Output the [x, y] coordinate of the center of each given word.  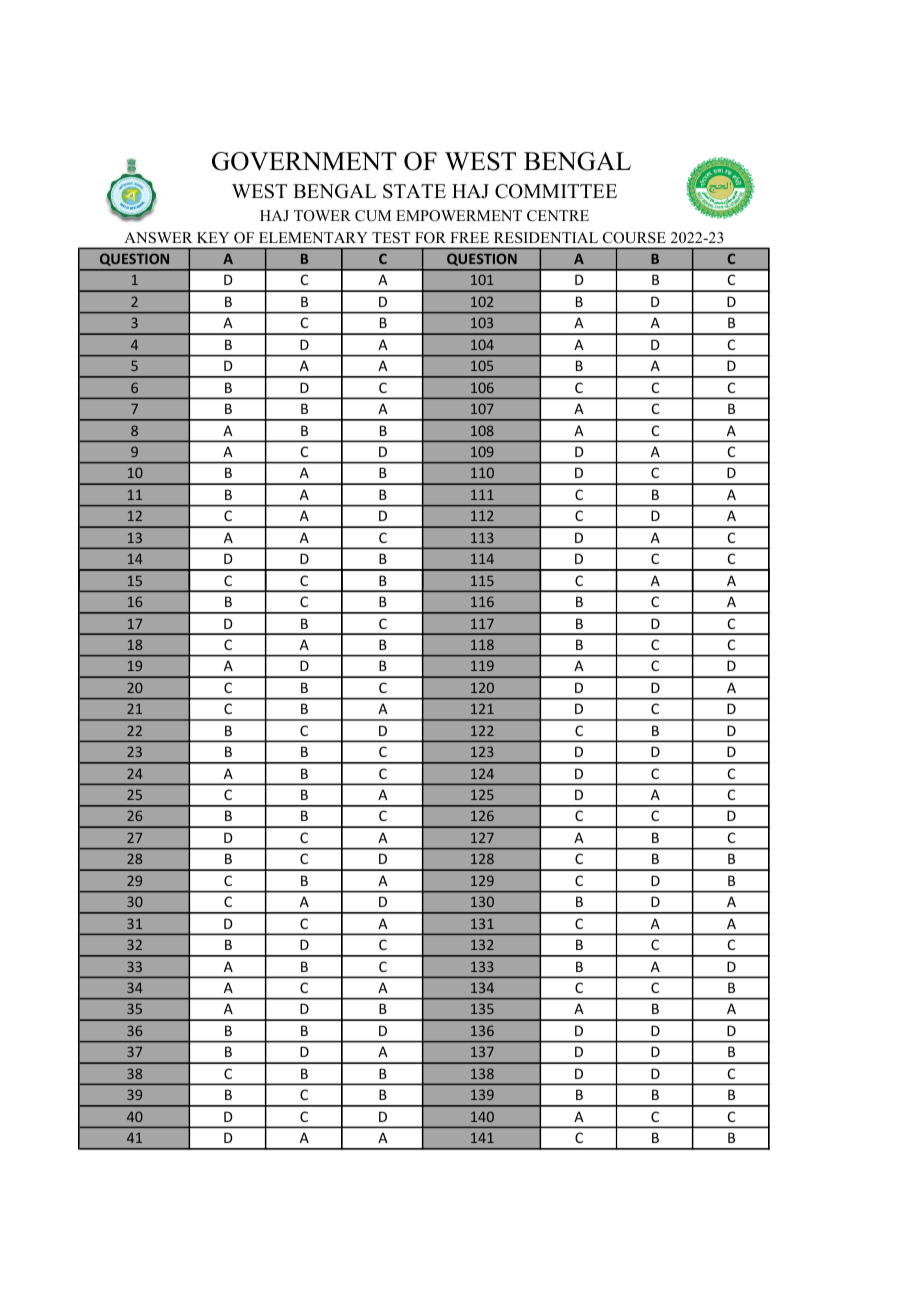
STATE [414, 191]
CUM [373, 216]
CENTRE [558, 216]
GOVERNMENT [304, 161]
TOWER [322, 216]
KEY [213, 237]
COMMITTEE [556, 191]
